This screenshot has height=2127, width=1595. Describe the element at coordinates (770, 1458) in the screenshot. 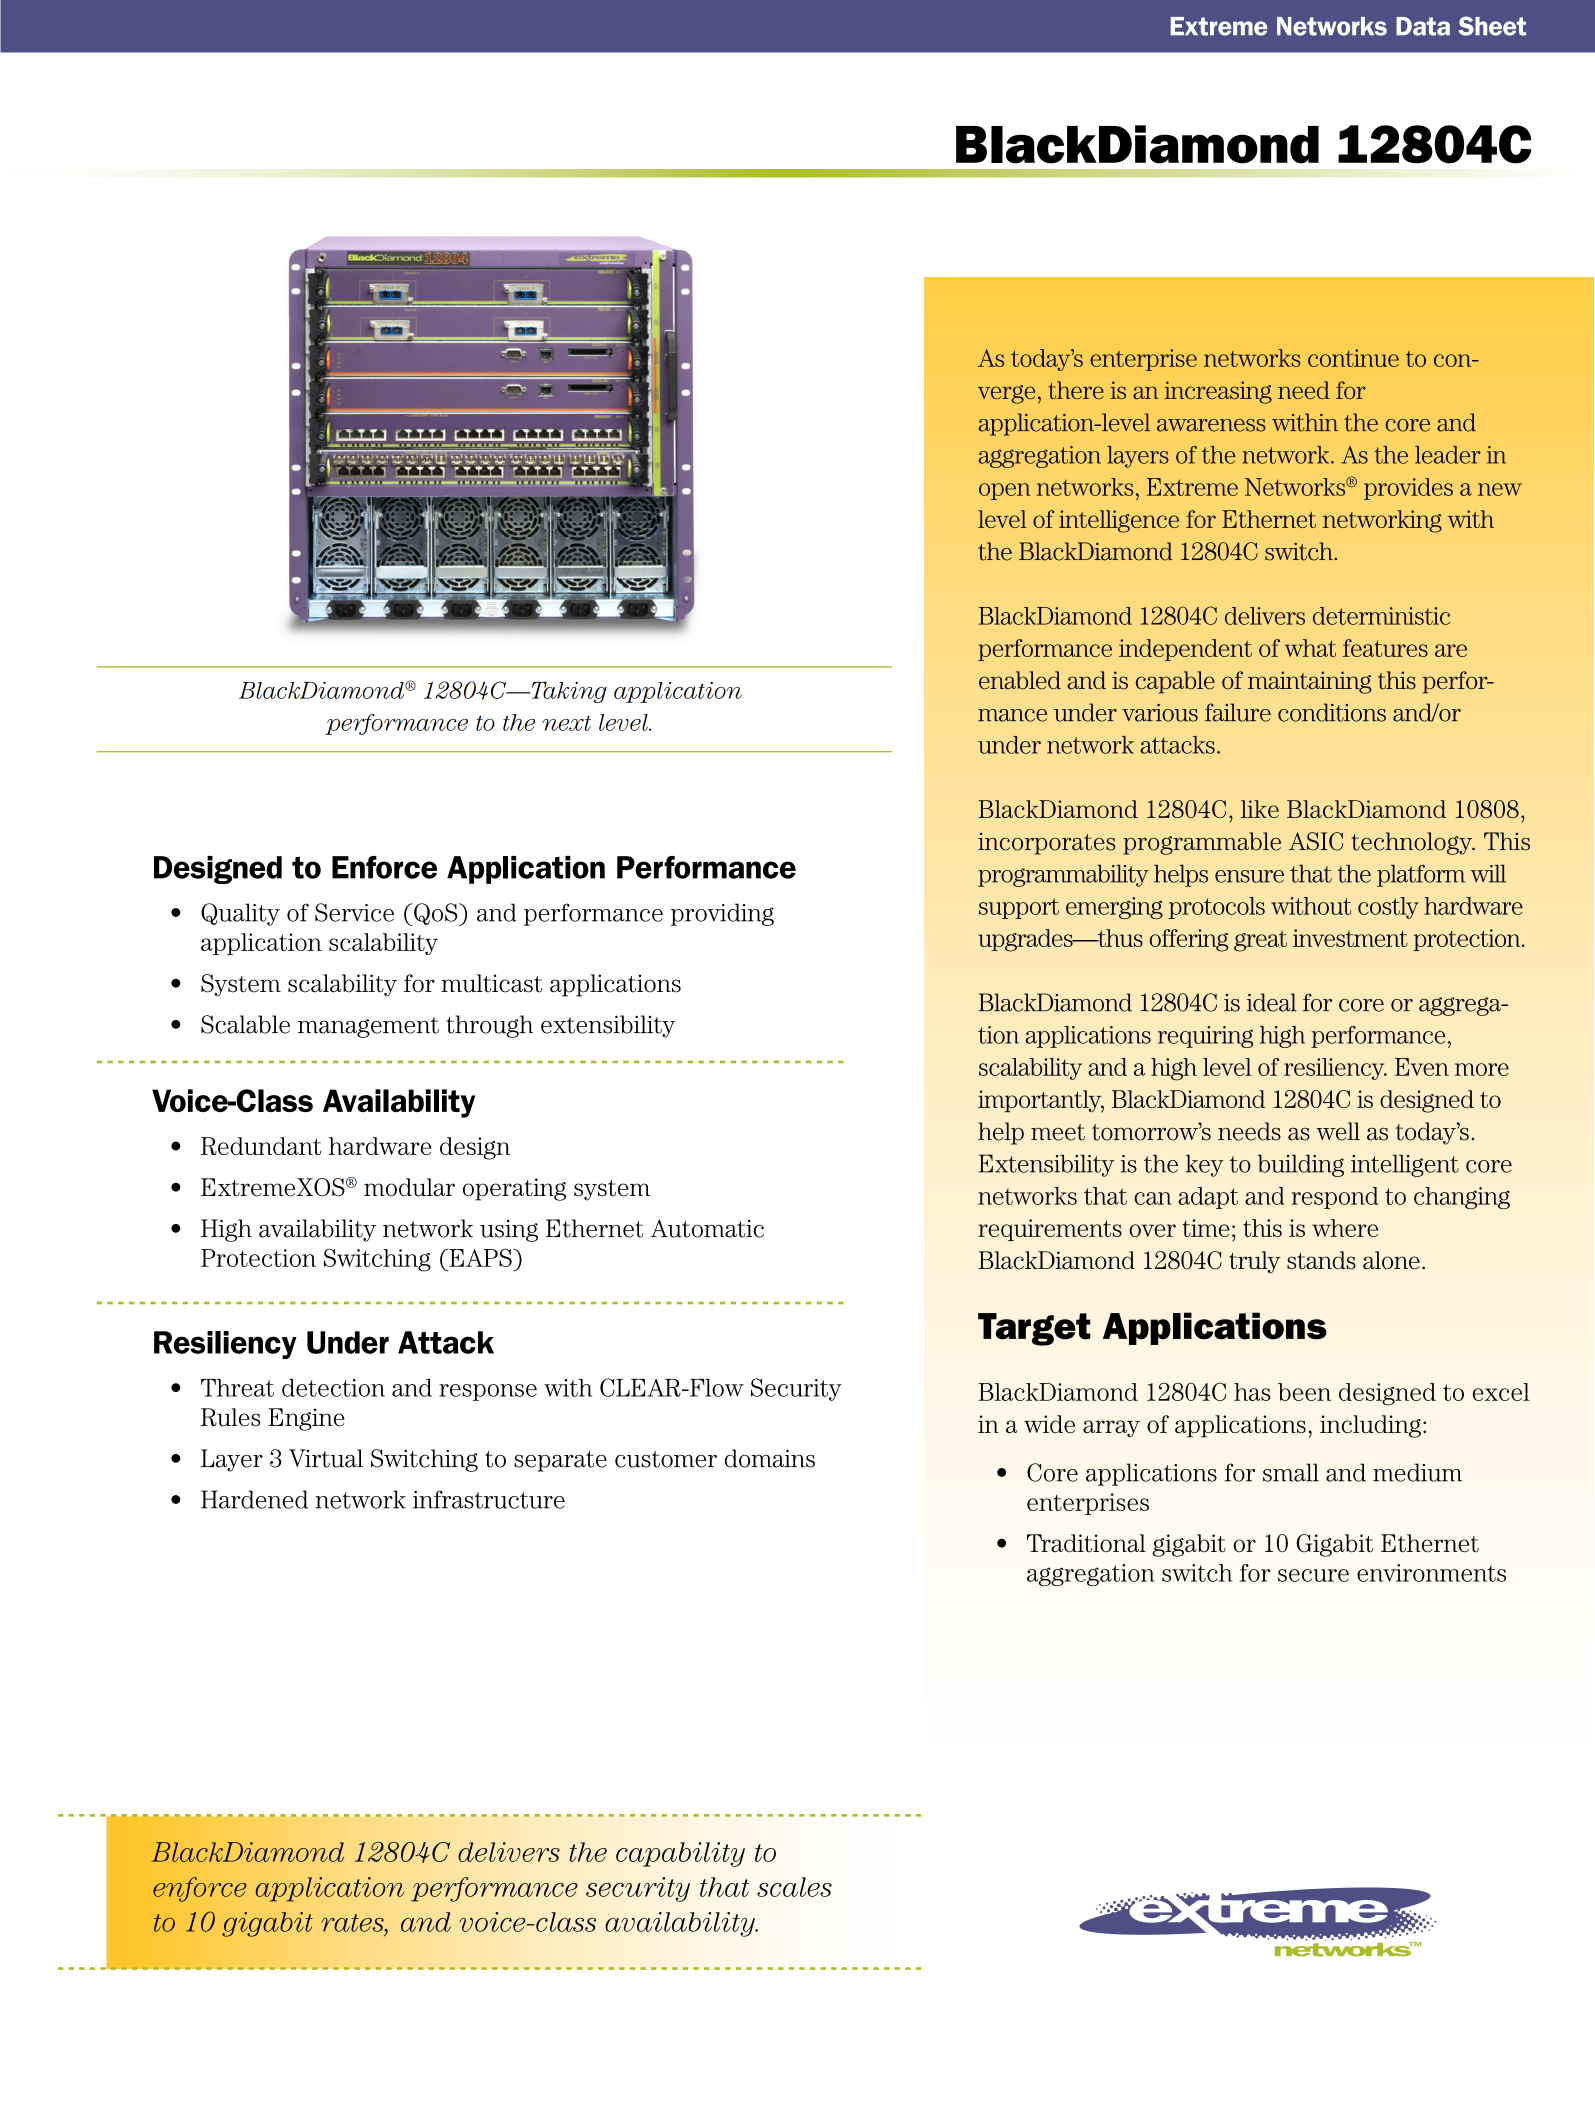

I see `domains` at that location.
